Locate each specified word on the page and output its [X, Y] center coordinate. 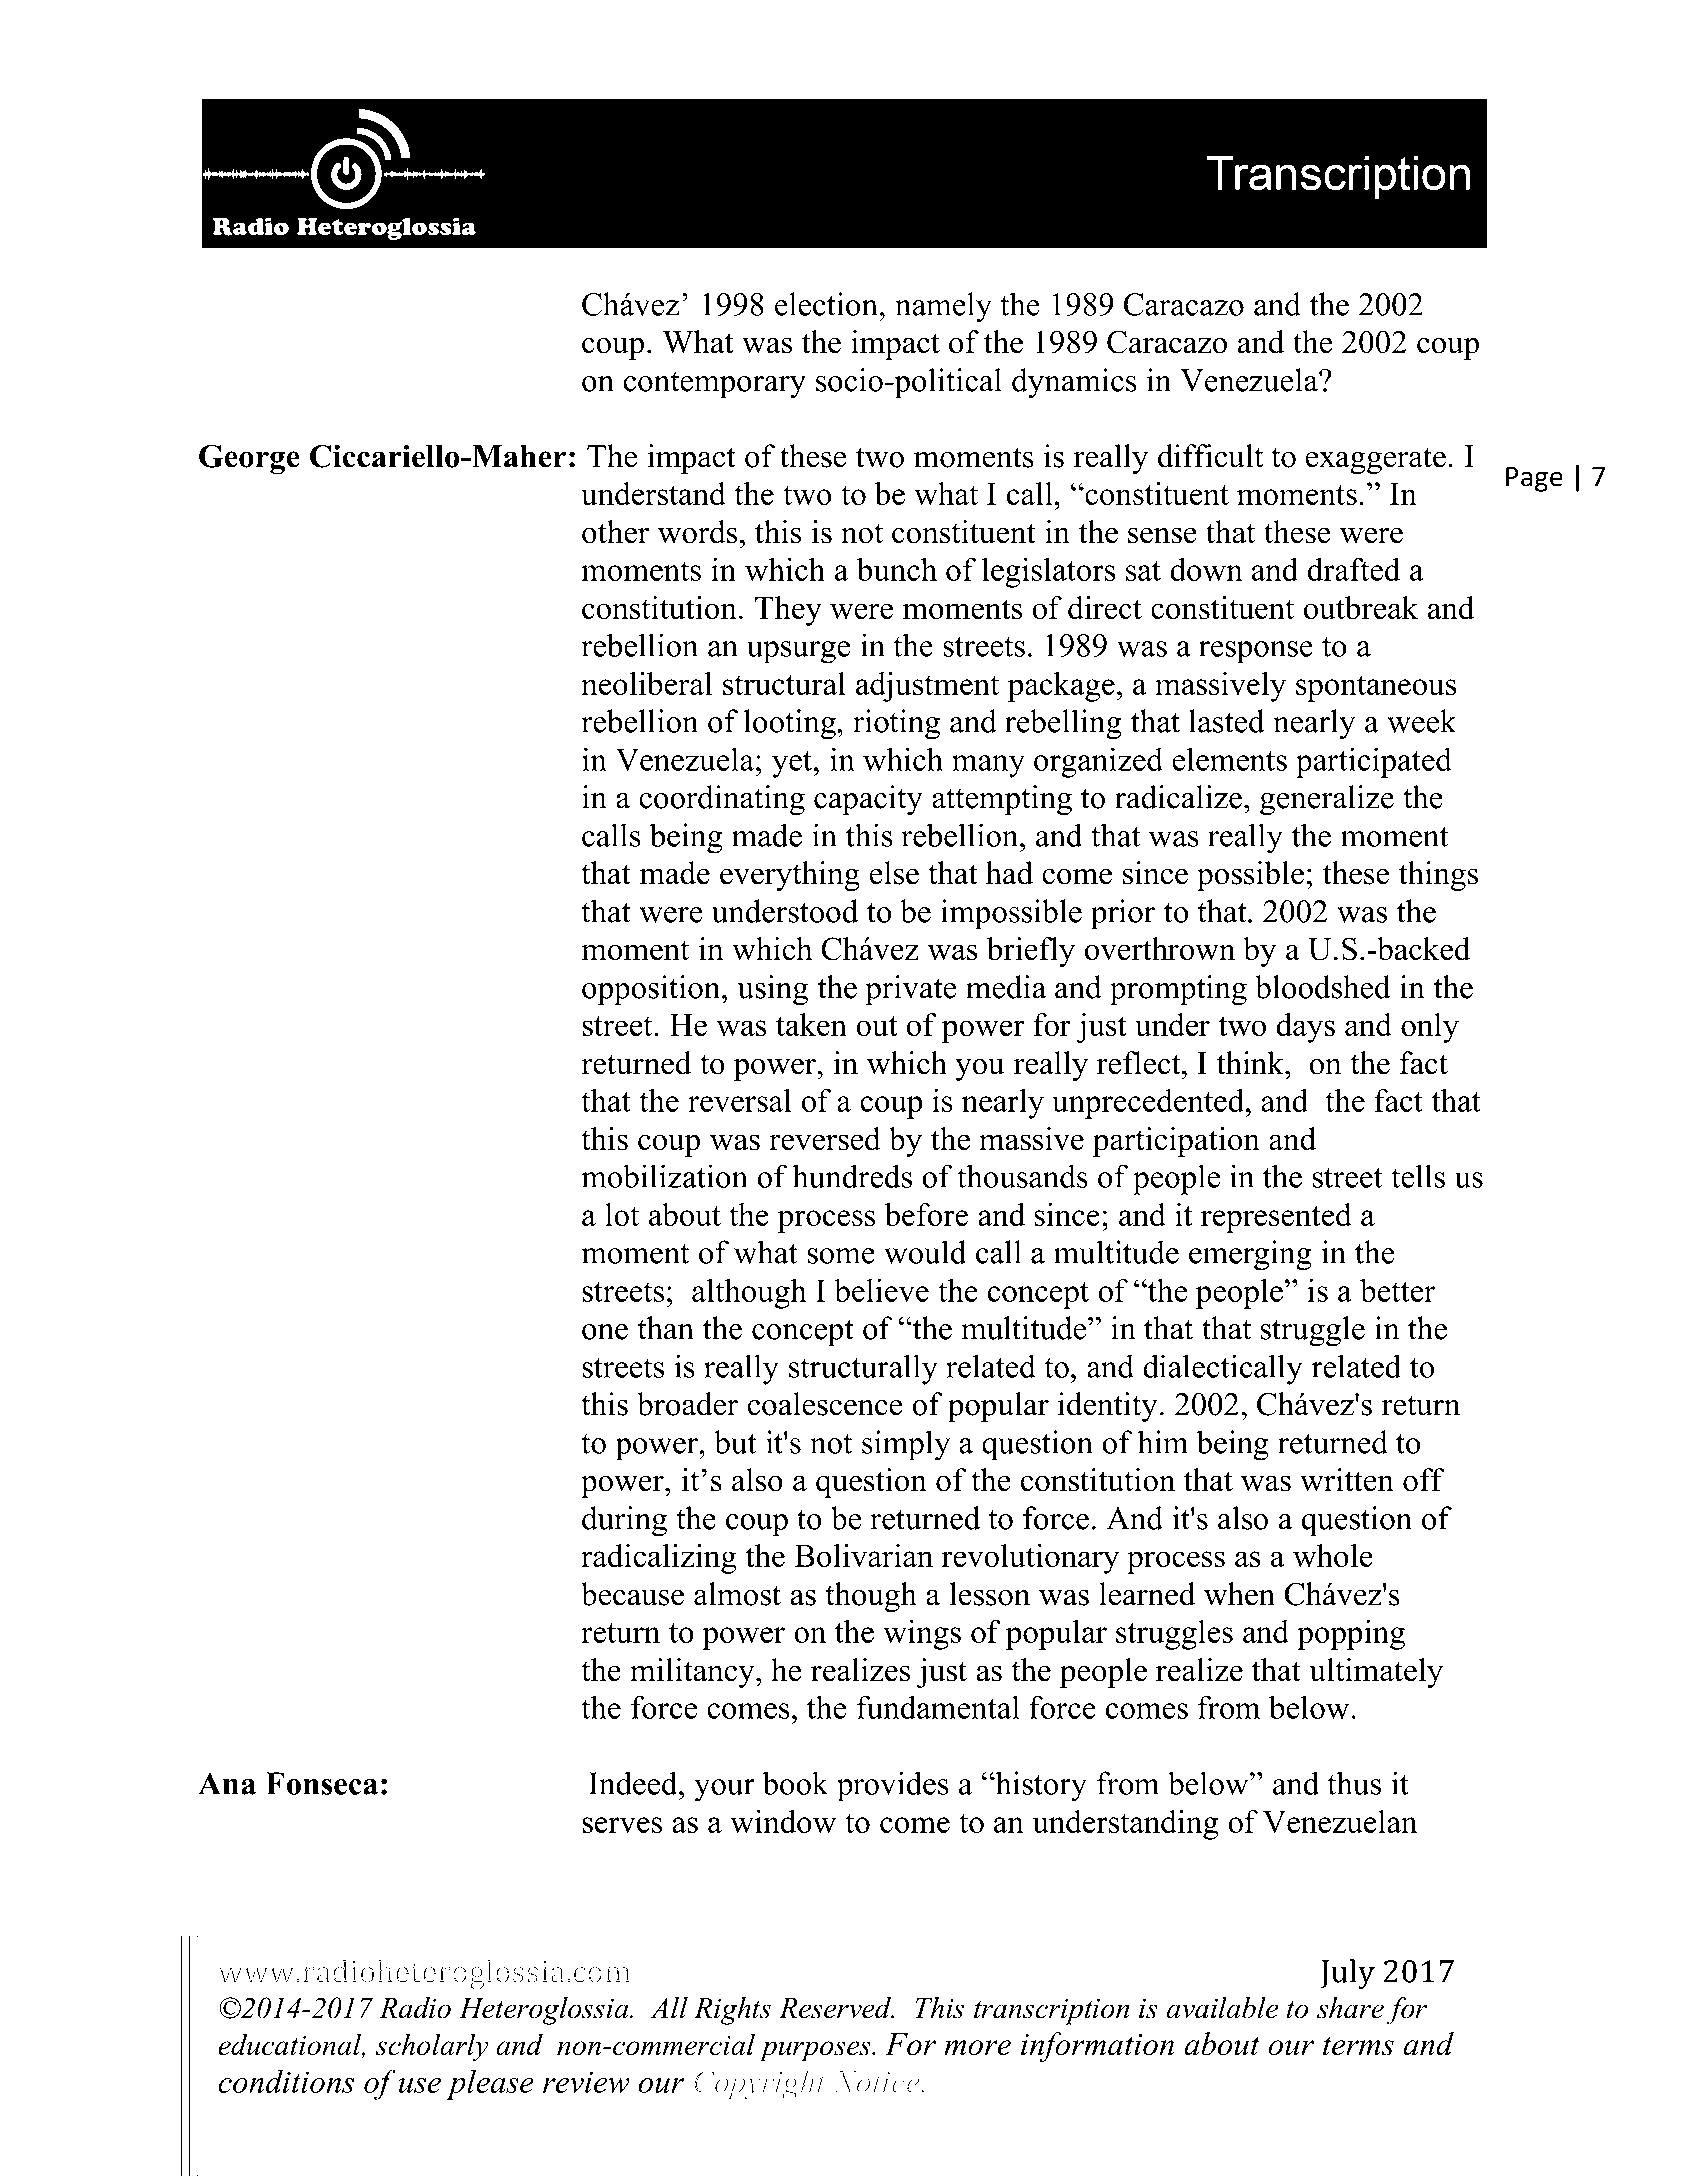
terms [1358, 2046]
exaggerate [1376, 460]
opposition [652, 990]
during [624, 1521]
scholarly [432, 2048]
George [249, 459]
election [827, 304]
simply [906, 1445]
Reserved [836, 2008]
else [894, 873]
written [1347, 1480]
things [1438, 876]
